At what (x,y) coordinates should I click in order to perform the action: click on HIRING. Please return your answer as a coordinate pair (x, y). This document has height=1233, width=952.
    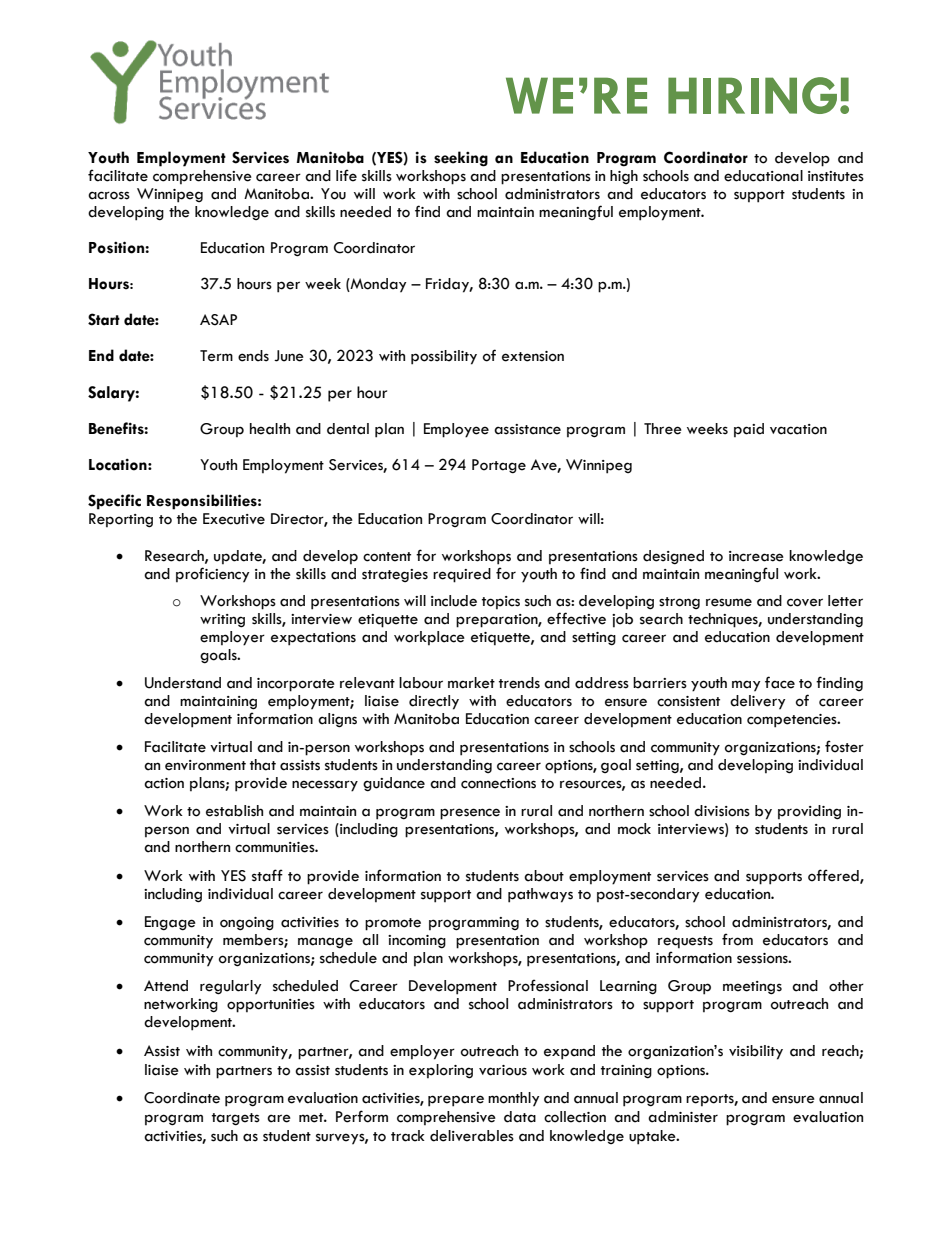
    Looking at the image, I should click on (752, 95).
